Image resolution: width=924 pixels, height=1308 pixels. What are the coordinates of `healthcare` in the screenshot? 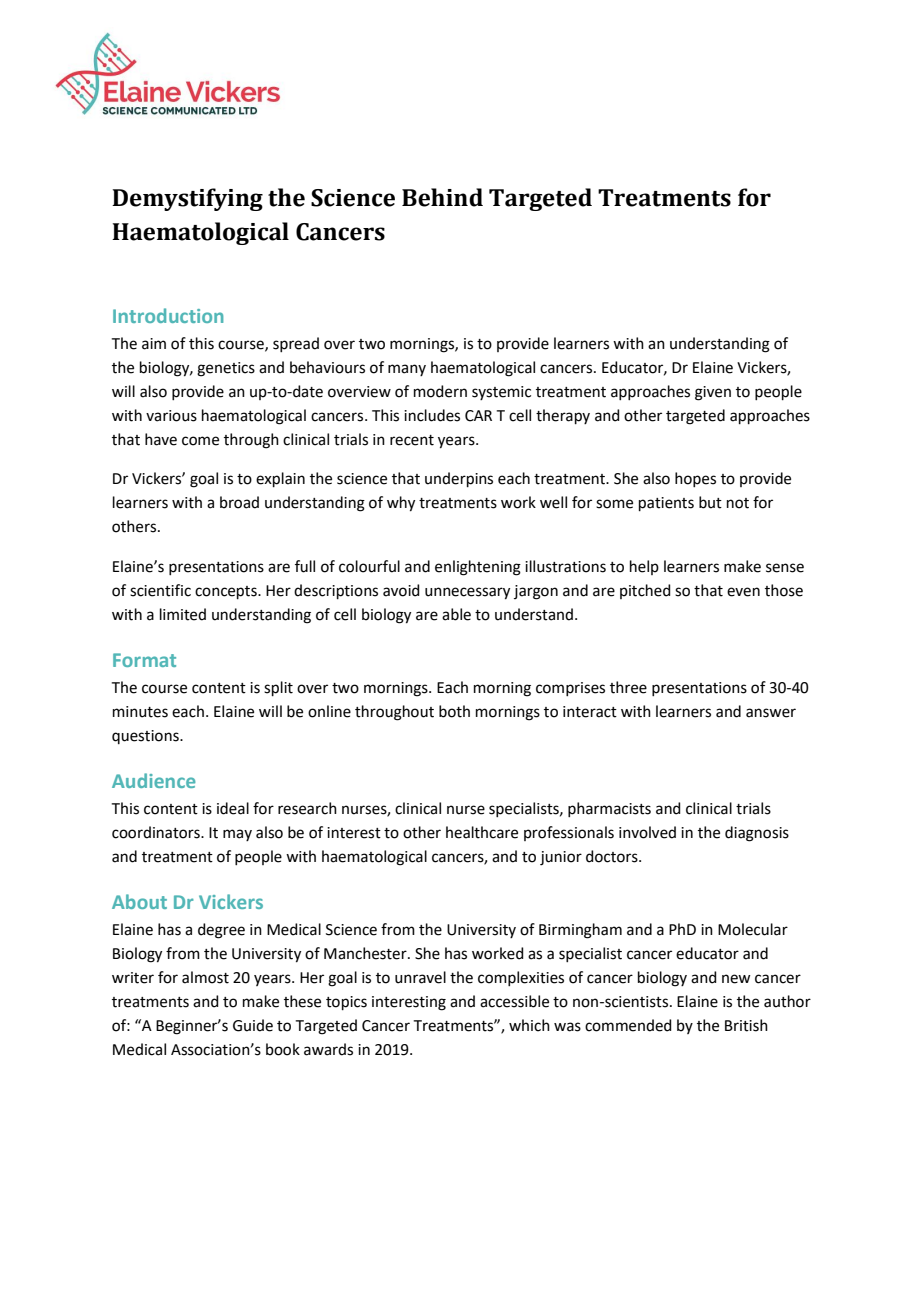 It's located at (482, 832).
